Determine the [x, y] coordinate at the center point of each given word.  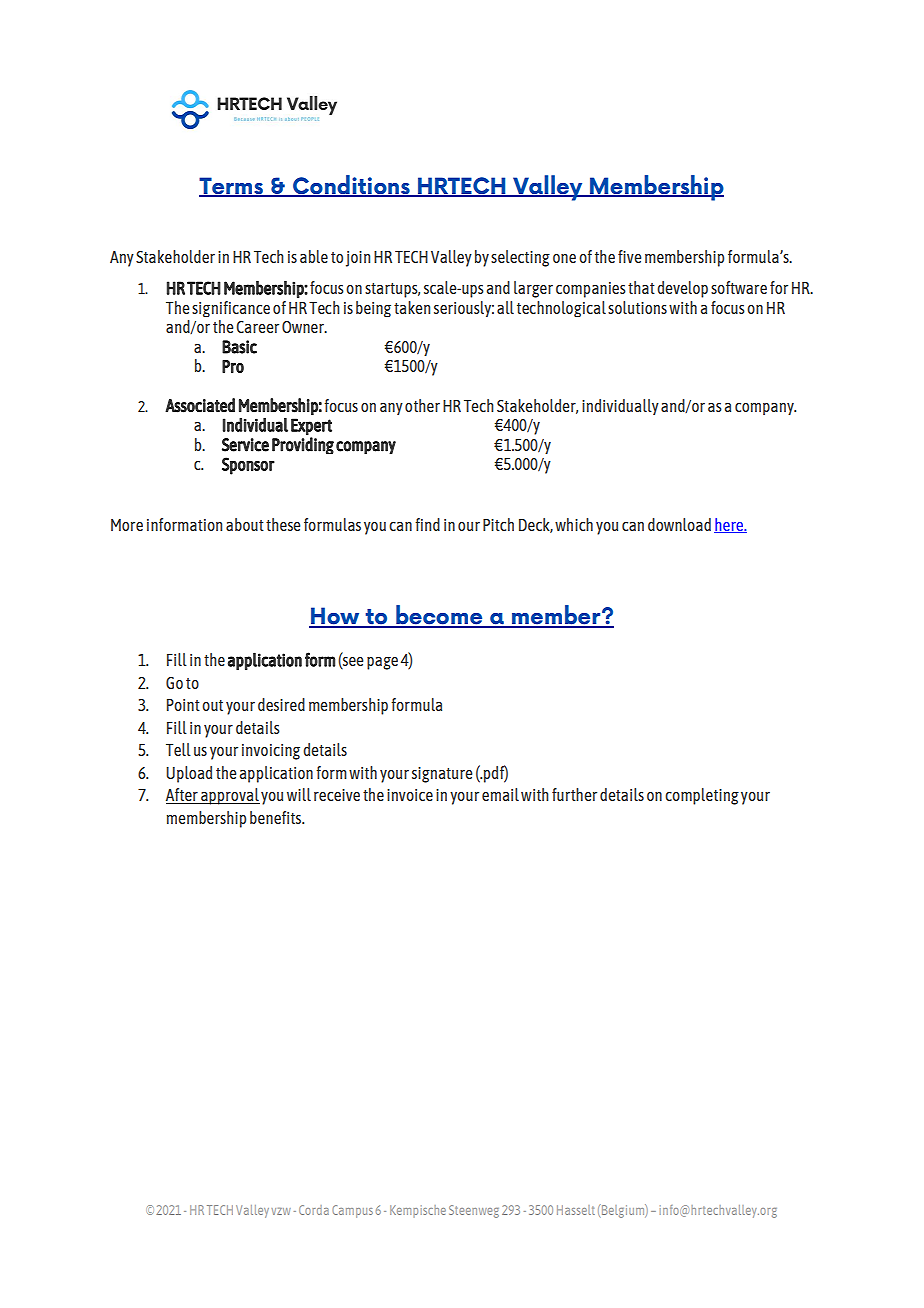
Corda [314, 1210]
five [630, 256]
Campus [352, 1211]
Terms [232, 186]
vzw [281, 1211]
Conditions [351, 185]
